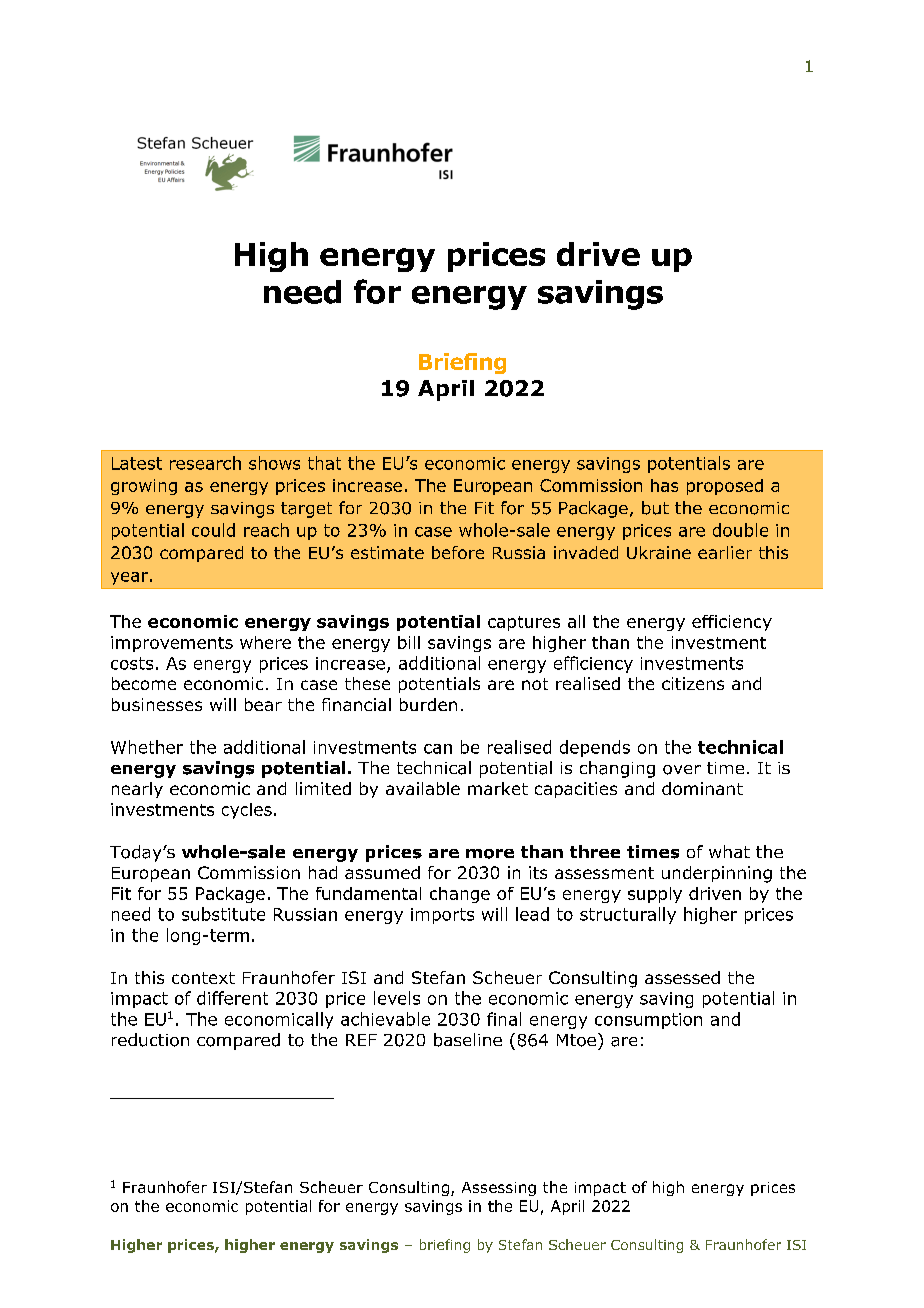 This screenshot has height=1308, width=924. Describe the element at coordinates (205, 463) in the screenshot. I see `research` at that location.
